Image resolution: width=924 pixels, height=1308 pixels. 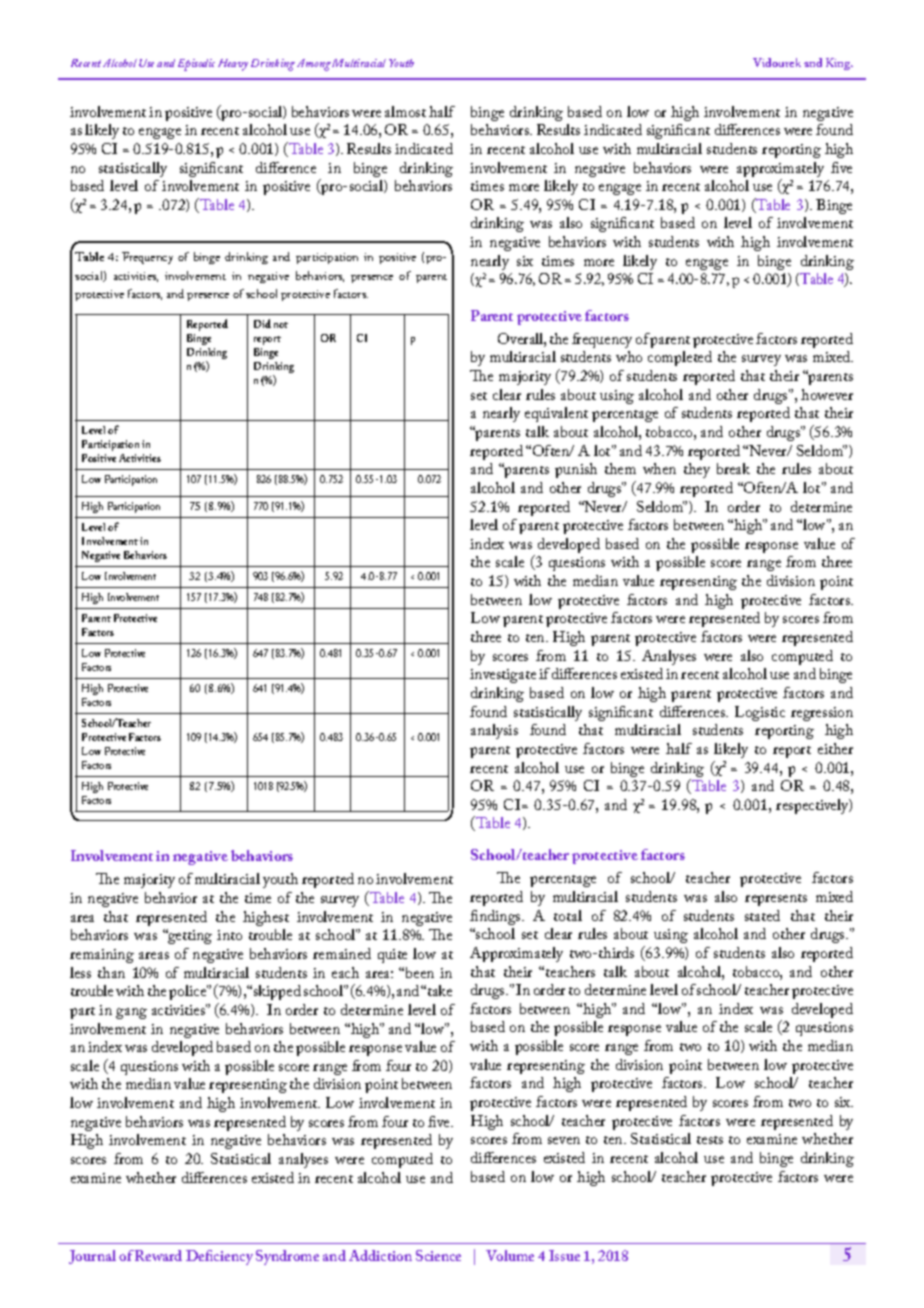 What do you see at coordinates (196, 65) in the screenshot?
I see `Episodic` at bounding box center [196, 65].
